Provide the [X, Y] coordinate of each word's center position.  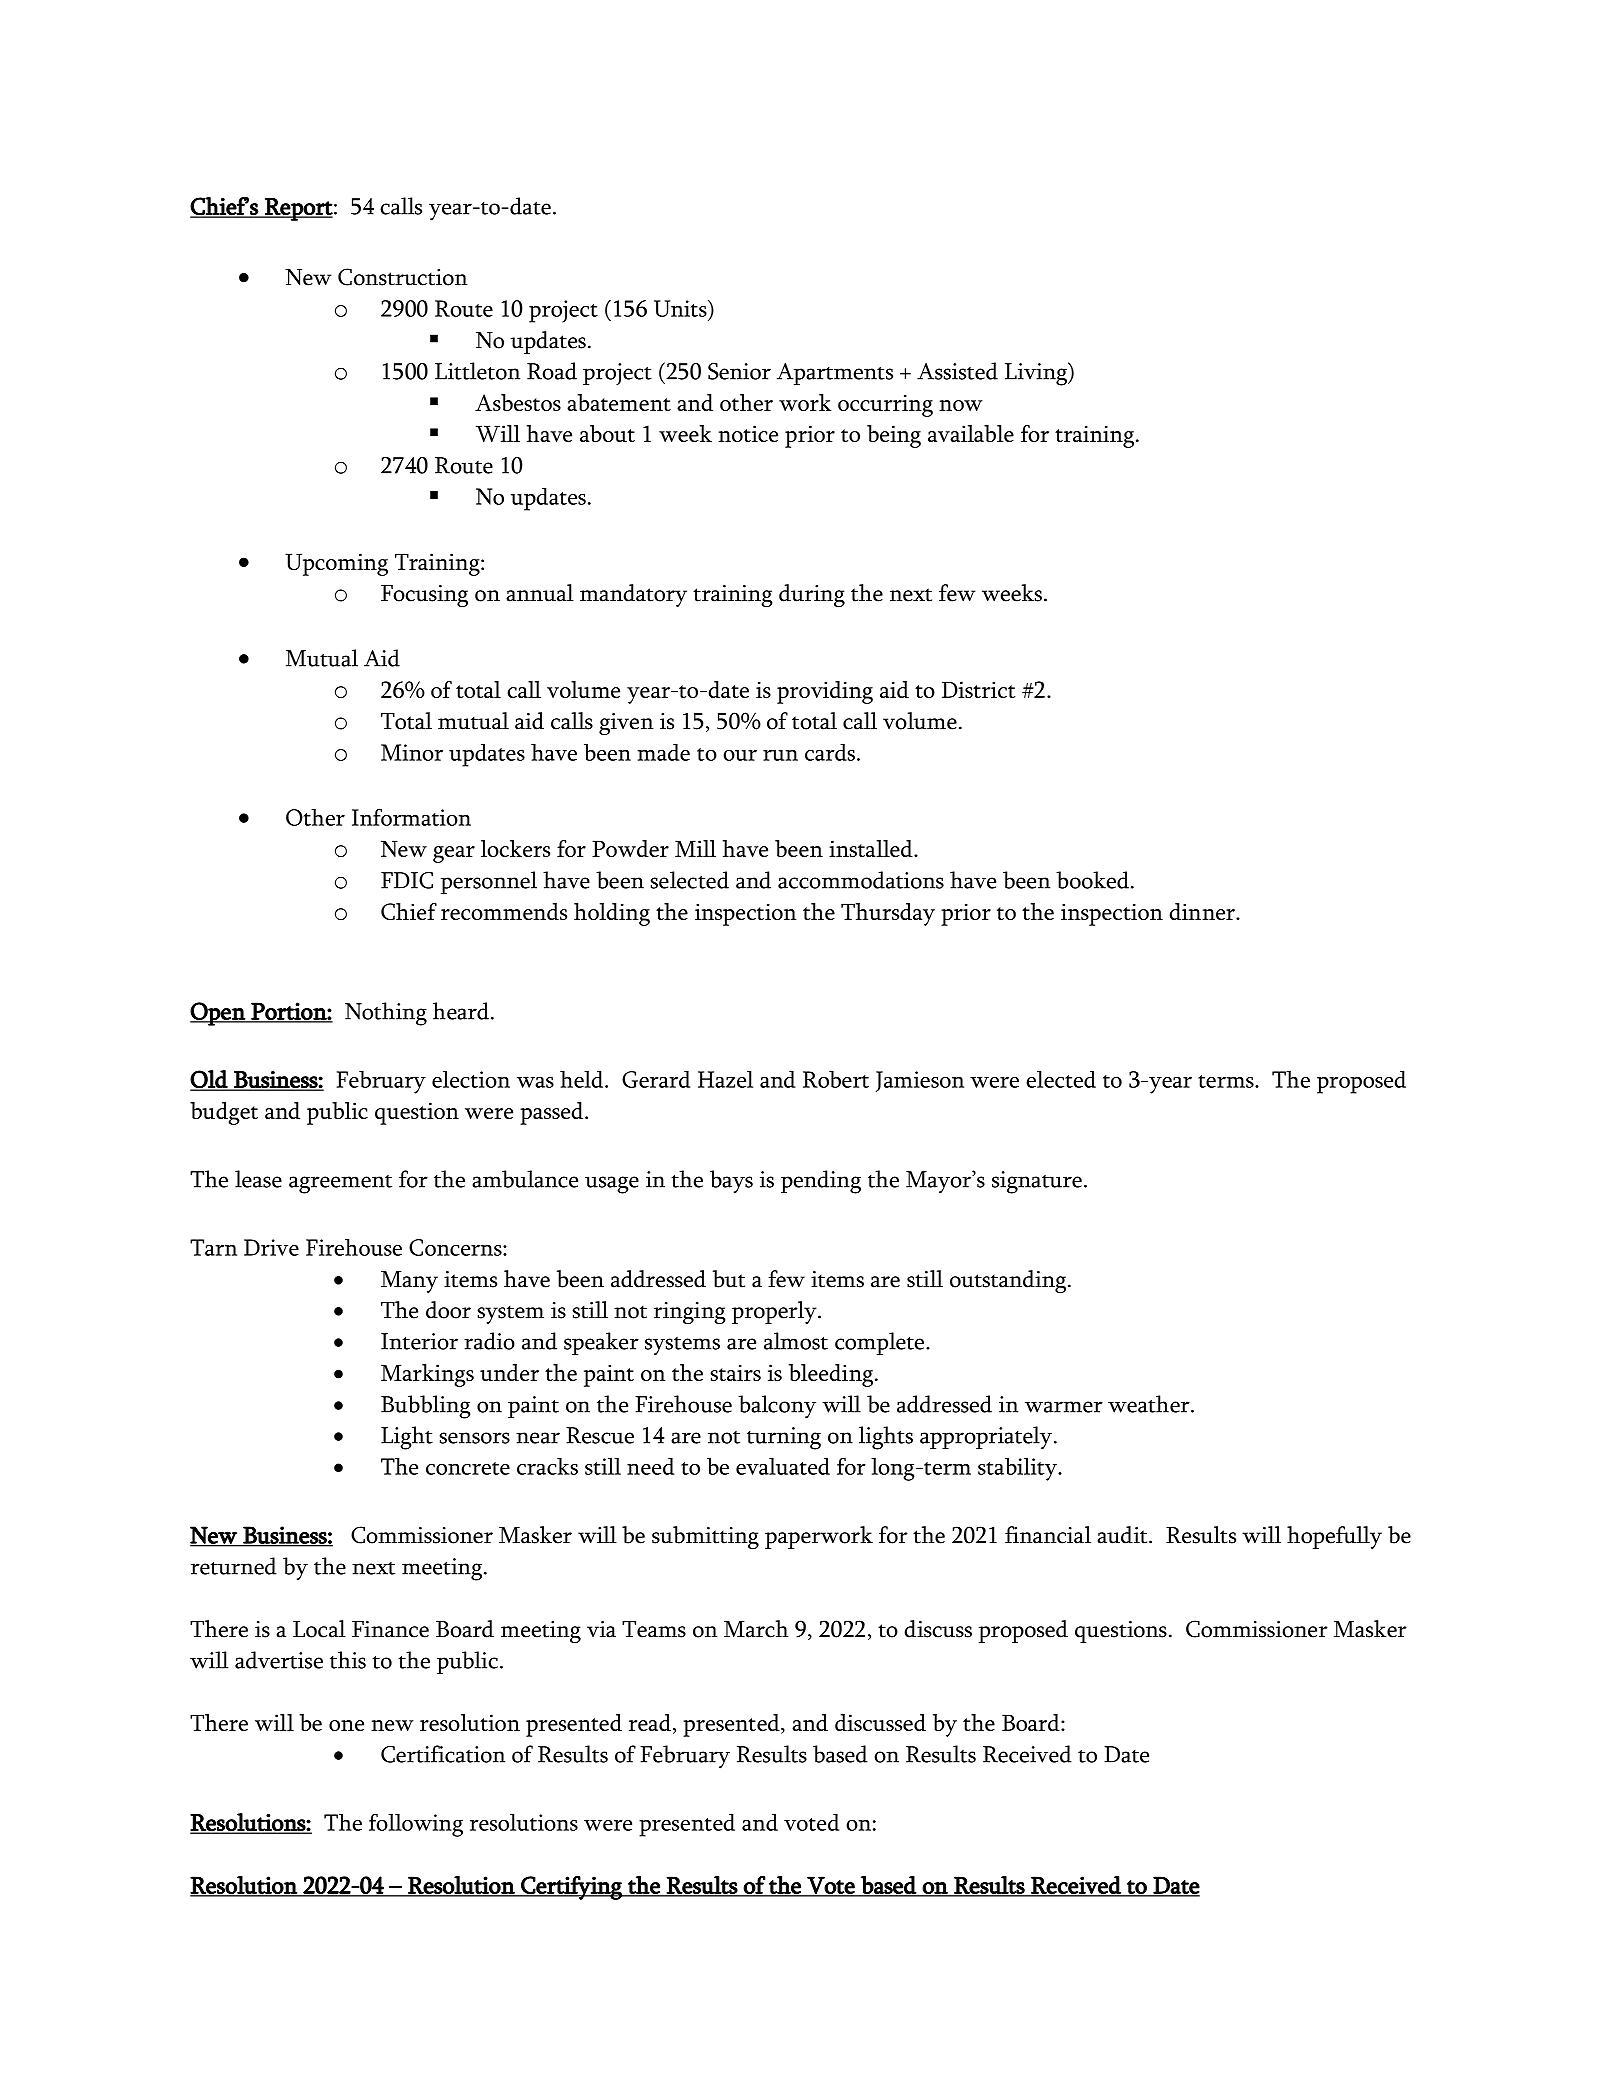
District [978, 689]
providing [825, 692]
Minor [412, 752]
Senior [739, 371]
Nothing [386, 1014]
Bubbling [426, 1407]
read [650, 1722]
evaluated [783, 1466]
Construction [403, 277]
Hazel [725, 1079]
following [416, 1825]
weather [1150, 1404]
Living [1037, 374]
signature [1037, 1182]
